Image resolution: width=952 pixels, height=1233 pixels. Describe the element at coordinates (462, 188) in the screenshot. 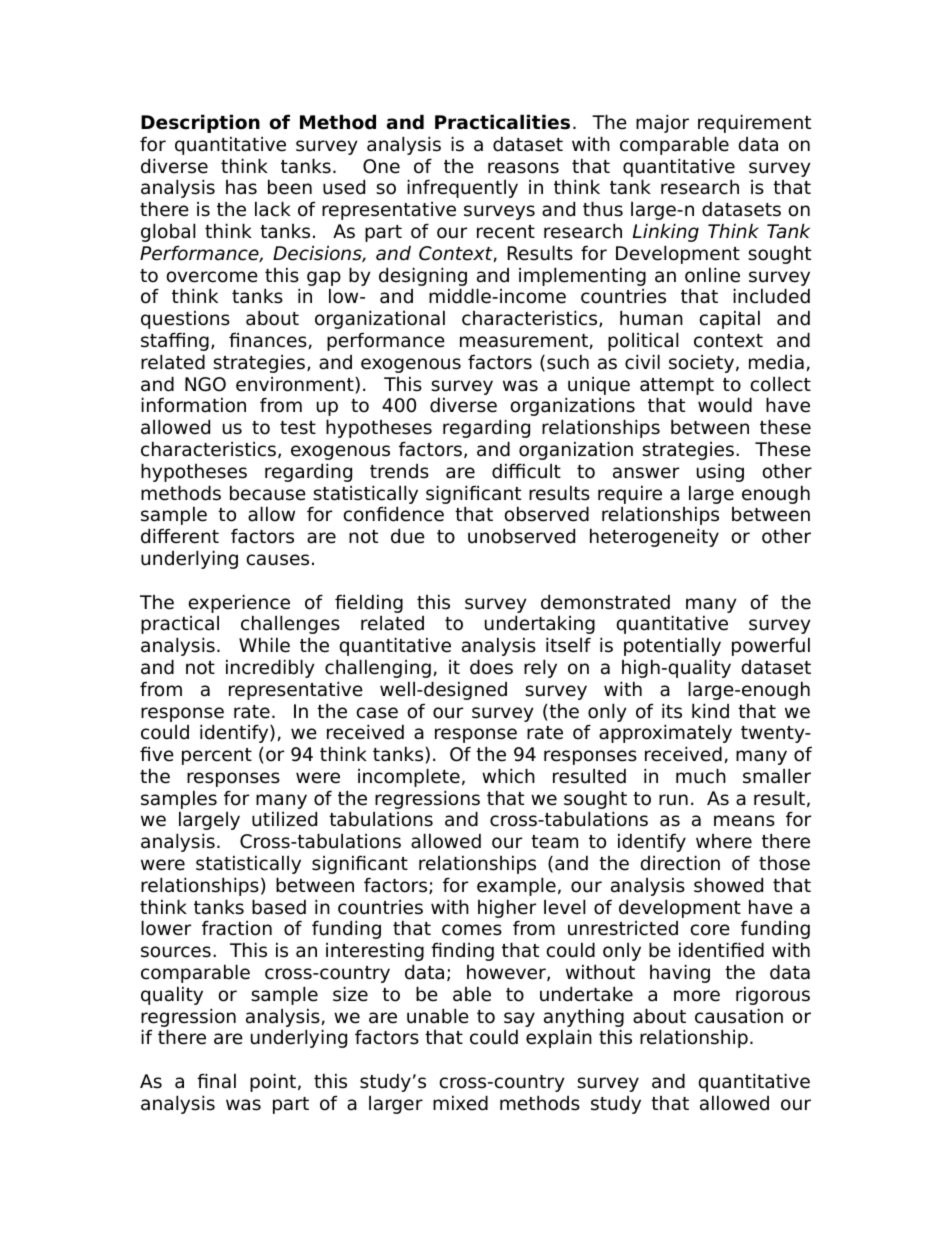

I see `infrequently` at that location.
